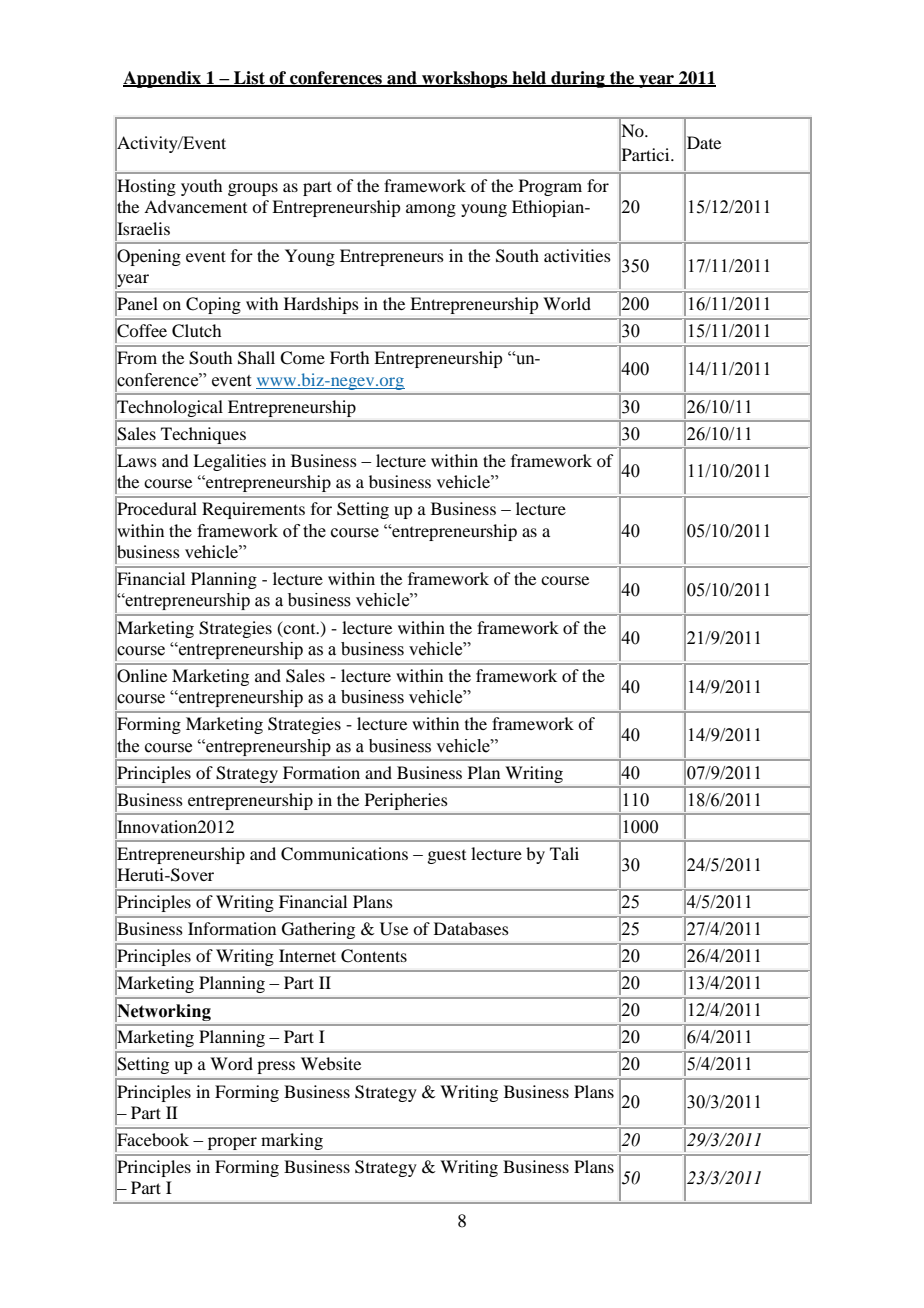 This image has width=924, height=1308. I want to click on Peripheries, so click(406, 801).
